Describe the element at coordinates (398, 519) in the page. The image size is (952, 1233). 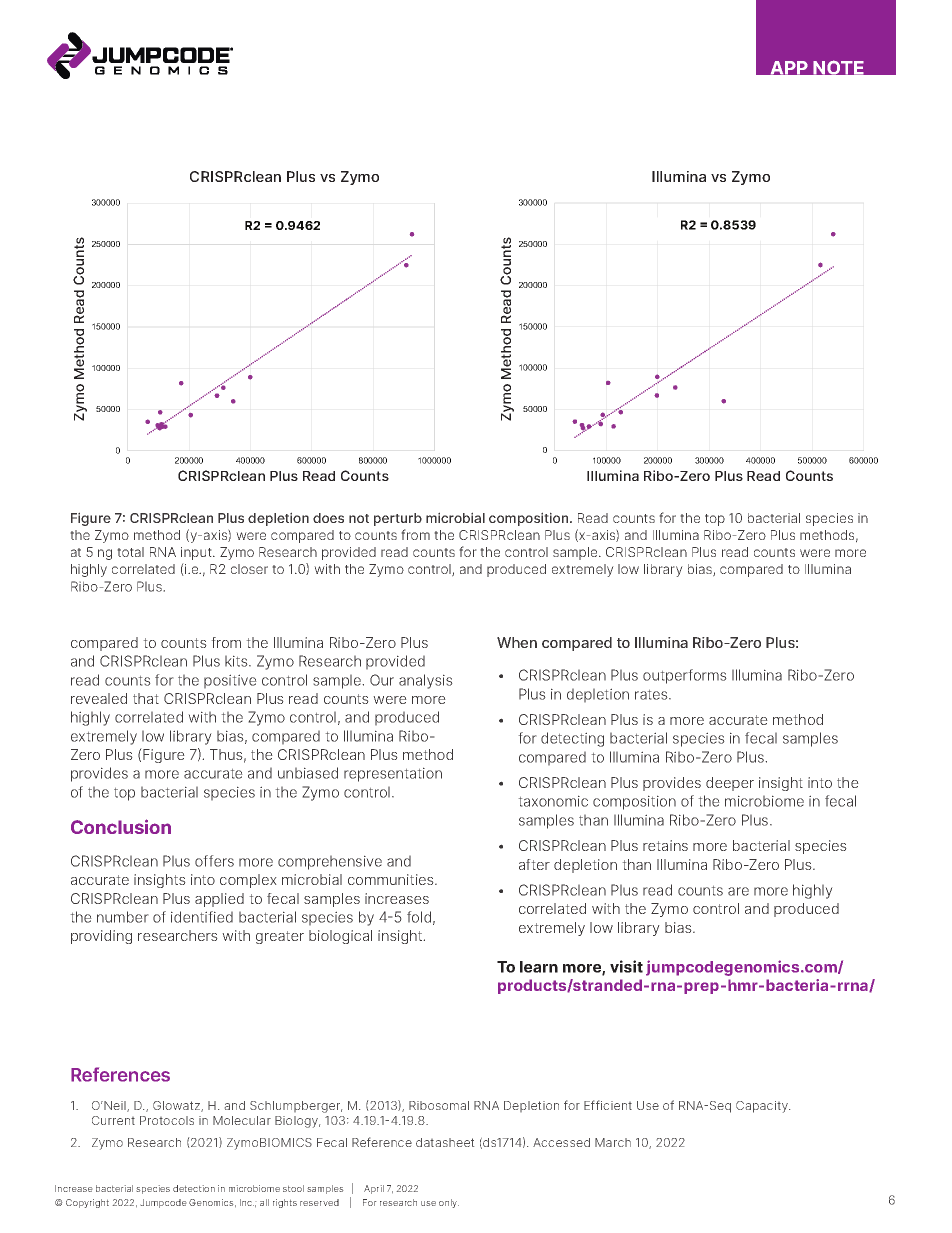
I see `perturb` at that location.
